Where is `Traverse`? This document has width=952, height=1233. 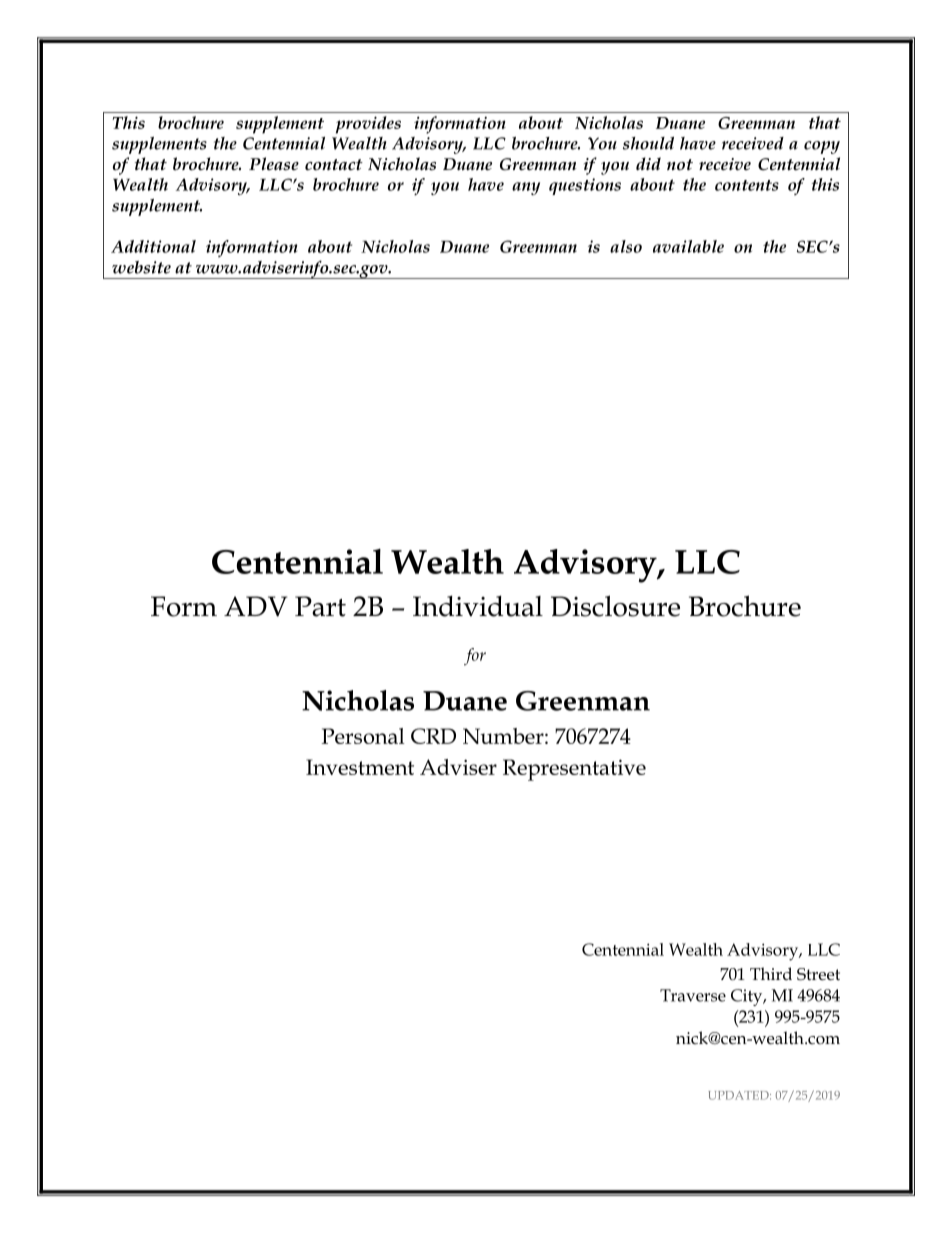
Traverse is located at coordinates (693, 995).
